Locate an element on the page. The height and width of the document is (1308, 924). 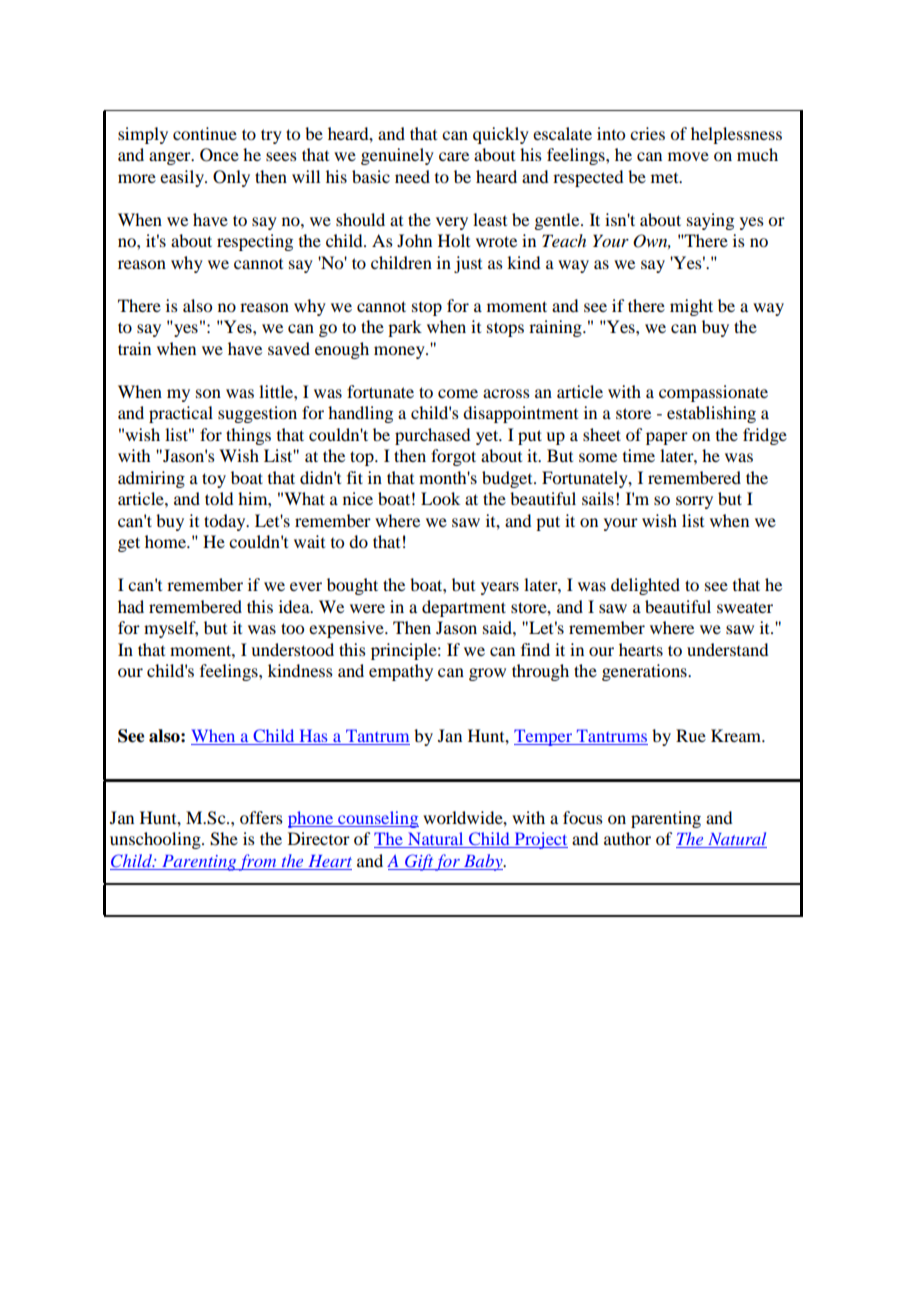
told is located at coordinates (219, 498).
